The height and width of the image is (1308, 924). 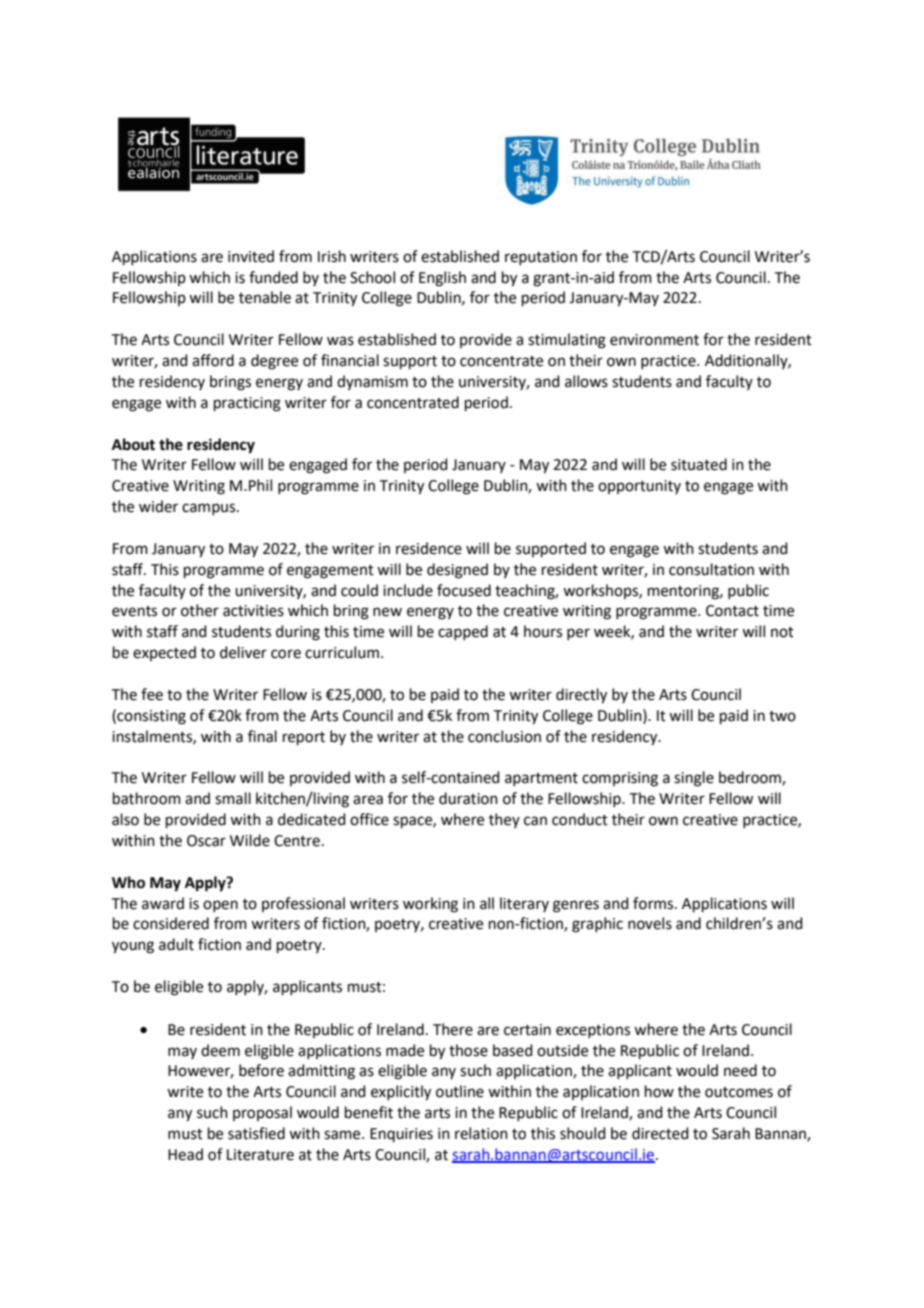 I want to click on conclusion, so click(x=504, y=736).
